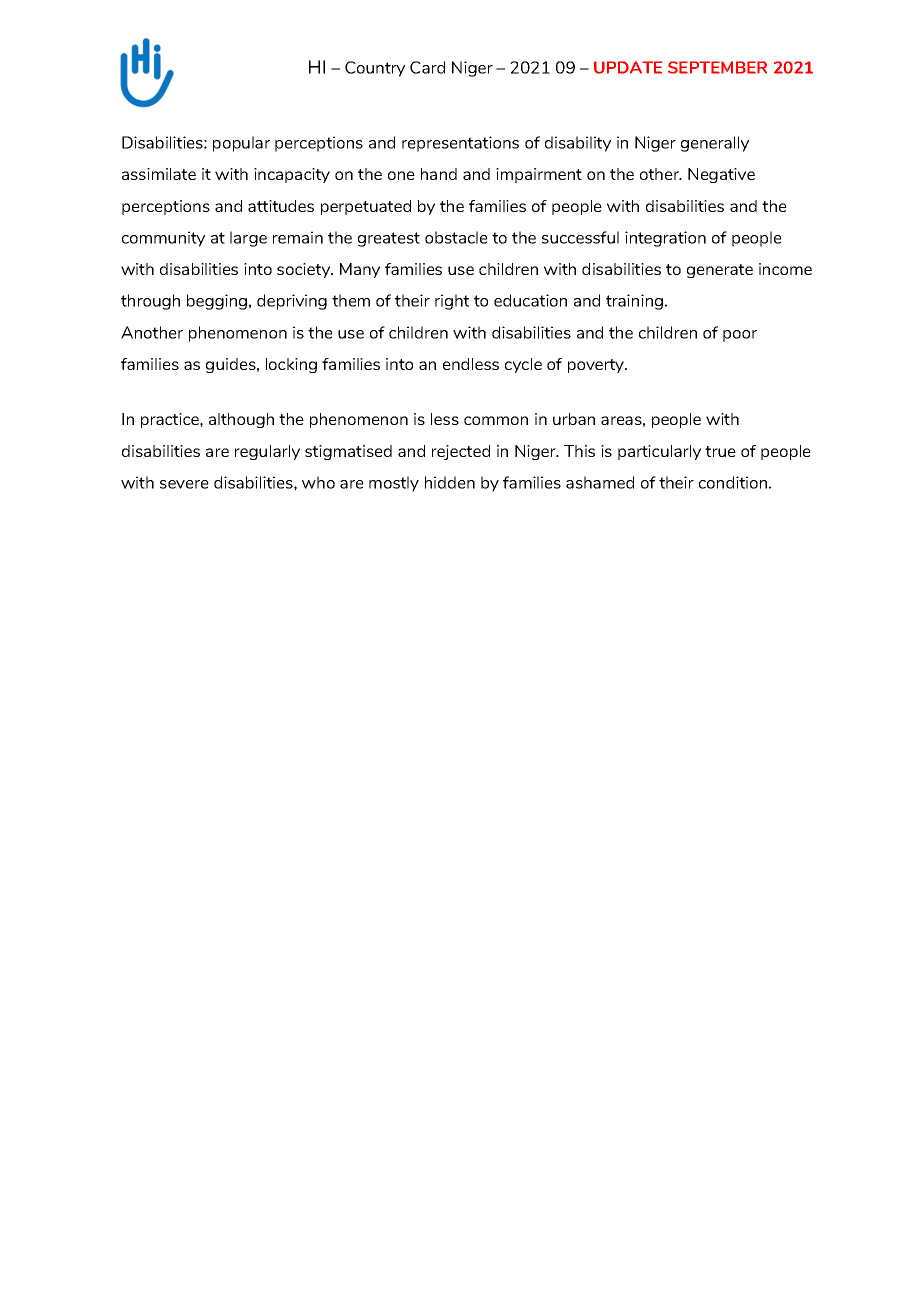 The height and width of the screenshot is (1308, 924). What do you see at coordinates (452, 302) in the screenshot?
I see `right` at bounding box center [452, 302].
